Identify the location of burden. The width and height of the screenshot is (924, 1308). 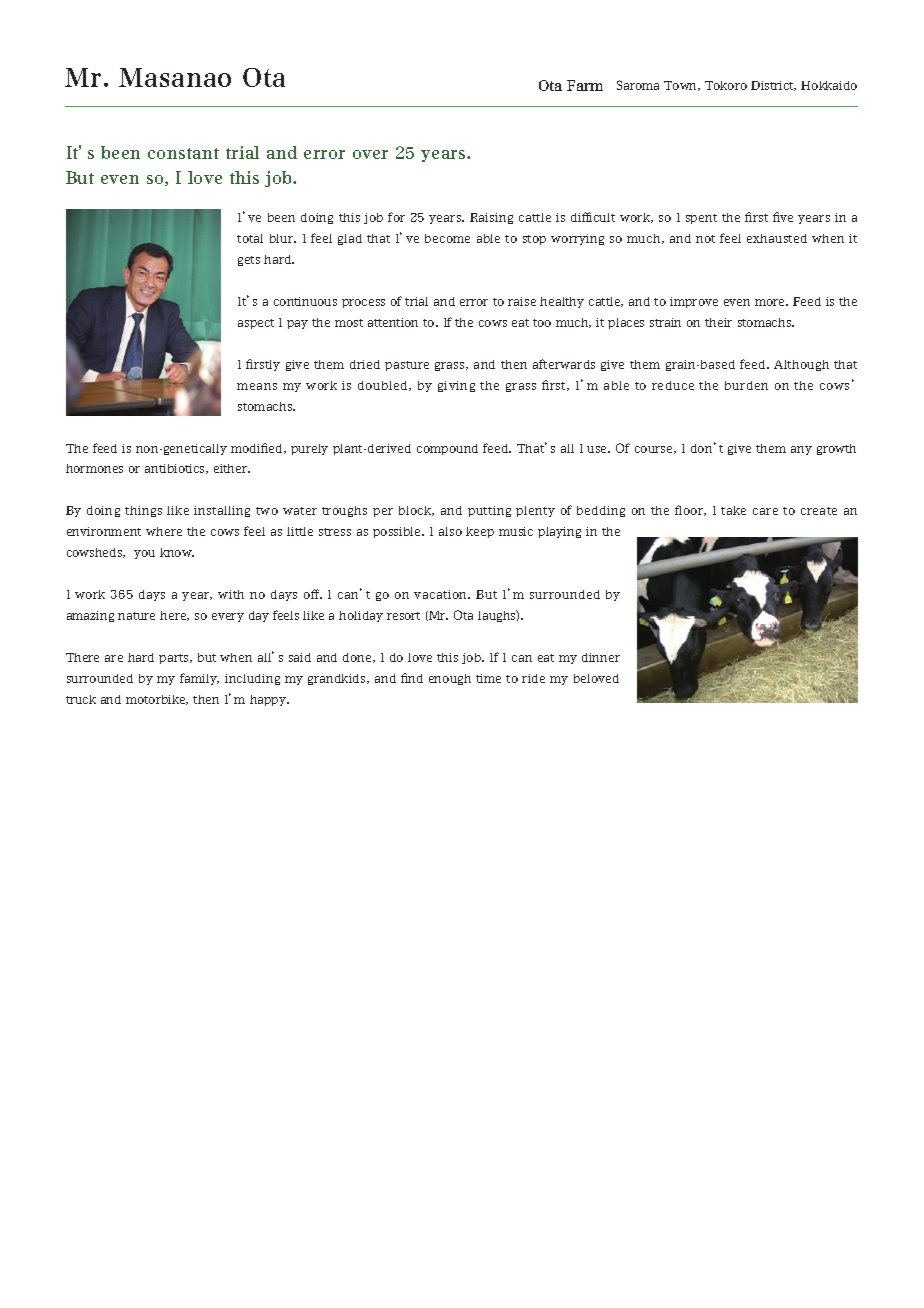
(746, 385).
